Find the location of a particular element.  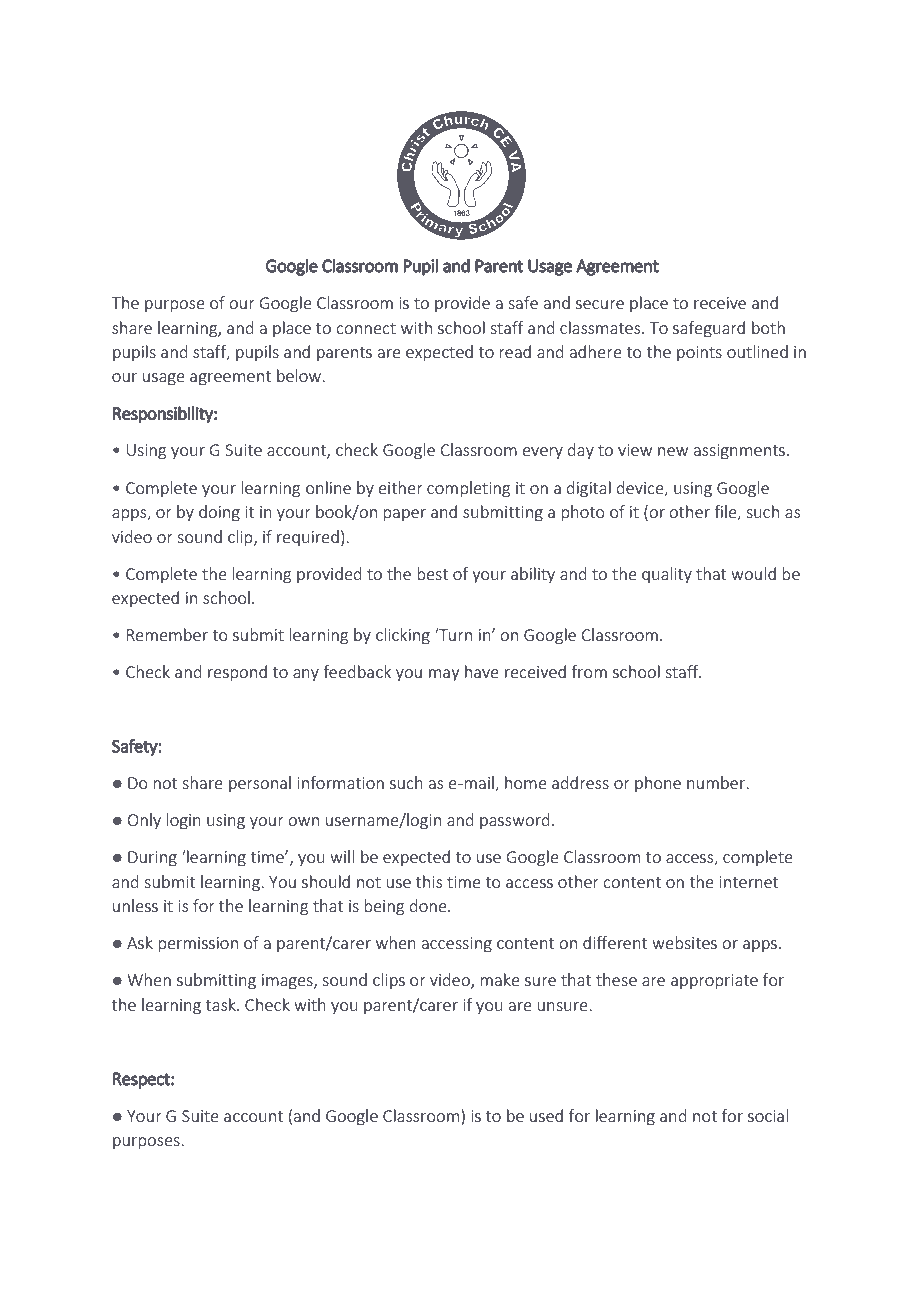

points is located at coordinates (699, 353).
